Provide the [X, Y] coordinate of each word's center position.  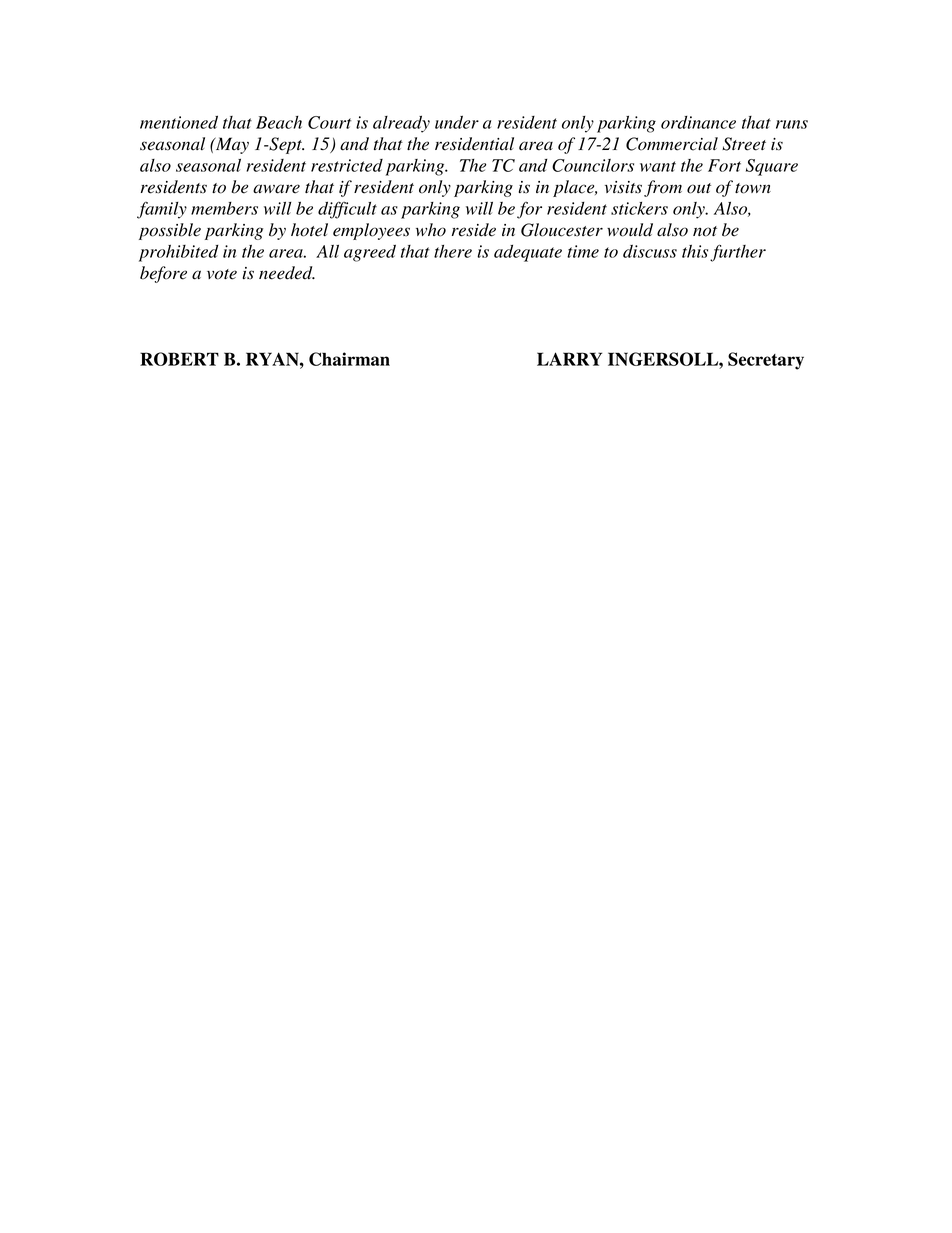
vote [222, 274]
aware [276, 189]
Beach [279, 122]
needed [287, 273]
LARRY [569, 359]
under [457, 122]
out [699, 188]
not [705, 231]
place [575, 188]
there [453, 251]
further [738, 253]
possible [170, 231]
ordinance [698, 122]
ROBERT [179, 359]
